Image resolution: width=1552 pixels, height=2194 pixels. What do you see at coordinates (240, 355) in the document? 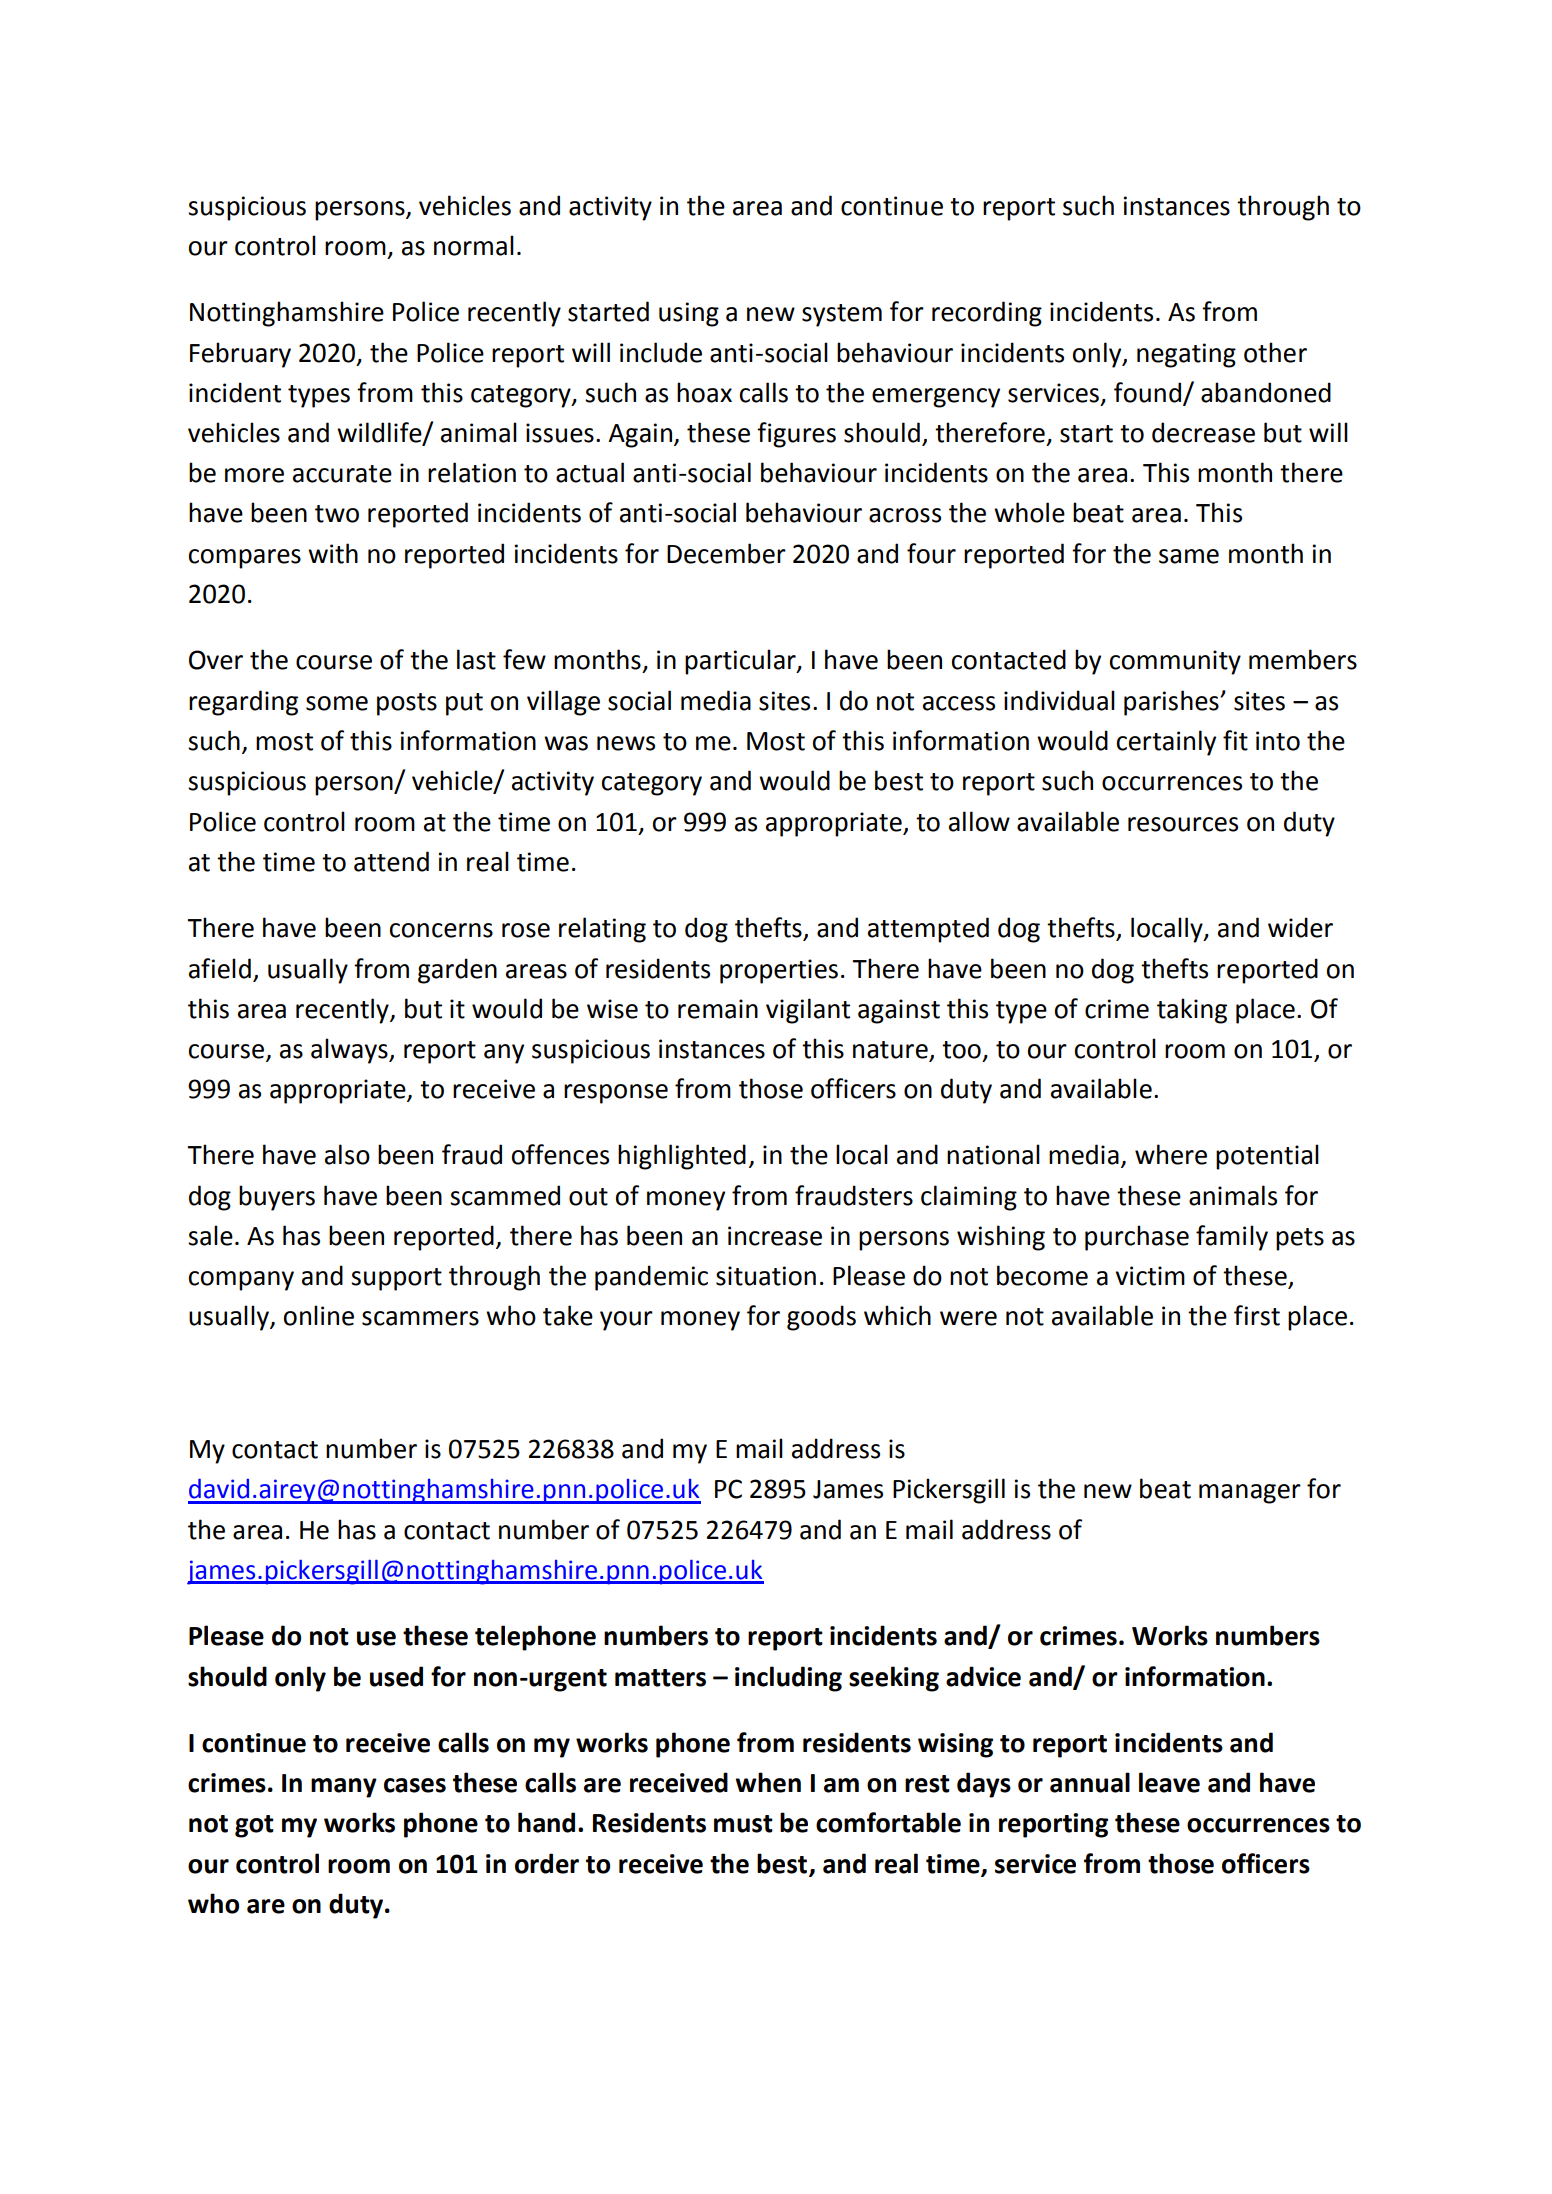
I see `February` at bounding box center [240, 355].
